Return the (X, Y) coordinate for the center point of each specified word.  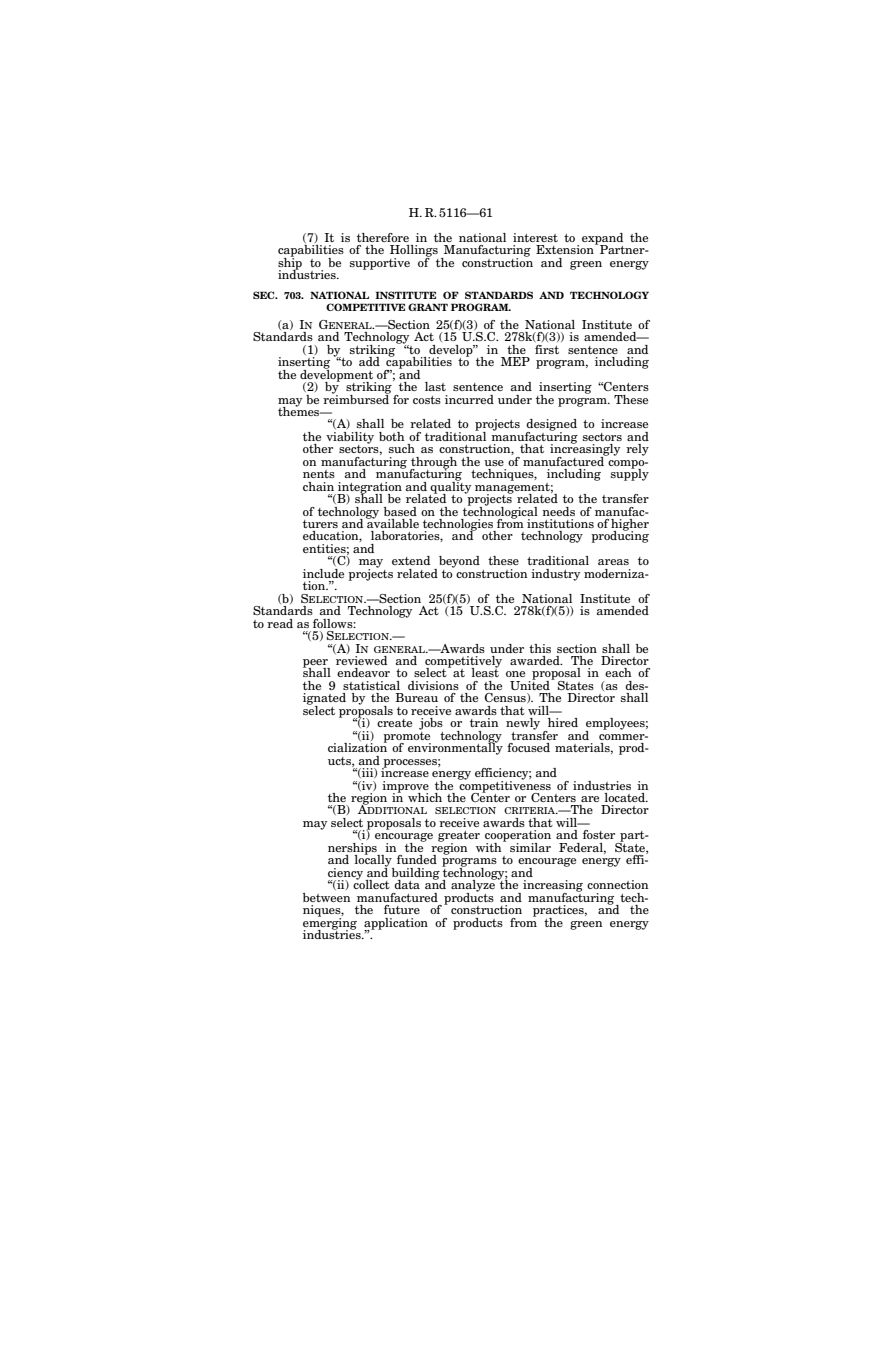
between (327, 897)
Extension (566, 249)
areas (613, 562)
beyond (459, 562)
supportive (380, 264)
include (323, 573)
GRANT (428, 307)
